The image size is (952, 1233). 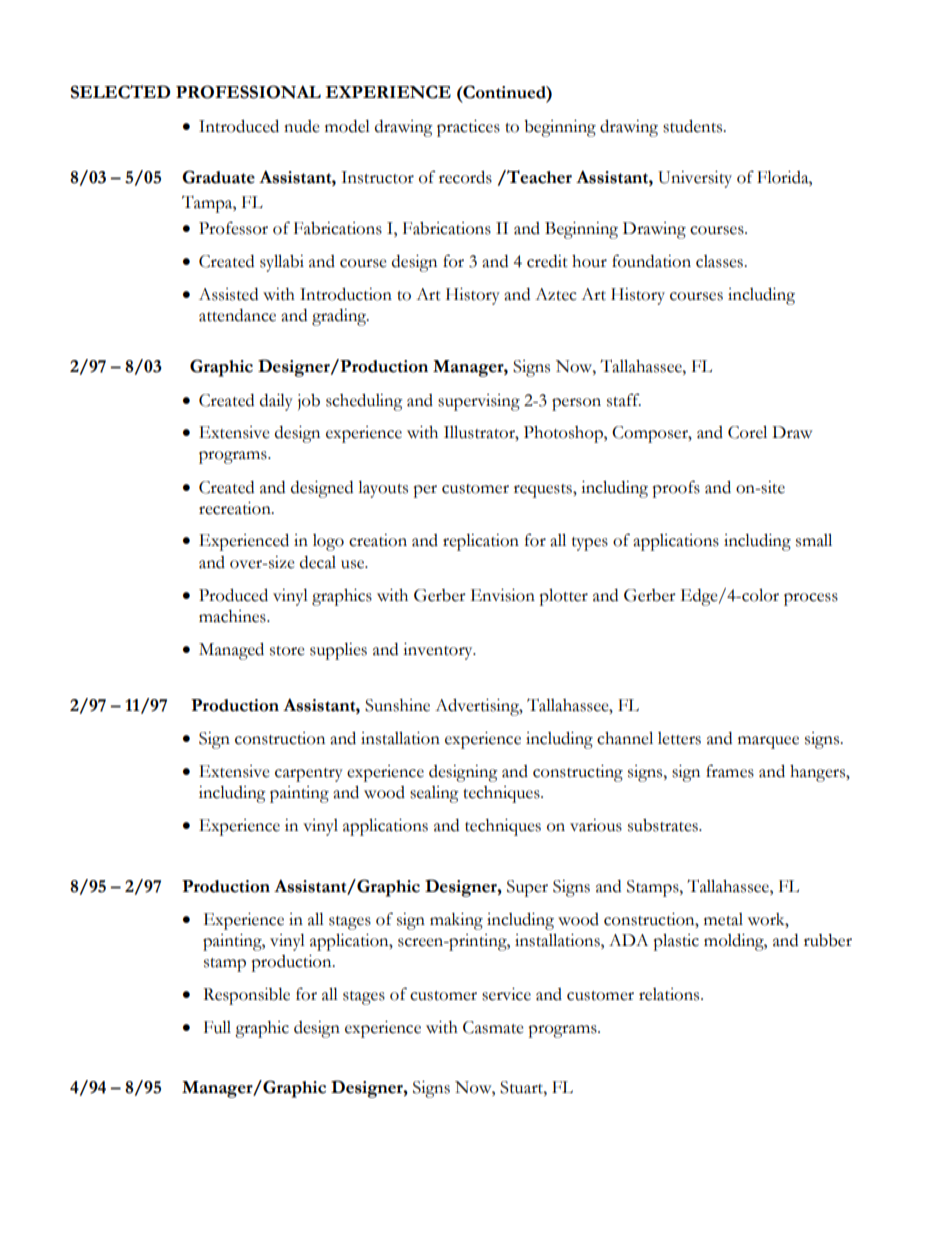 I want to click on Managed, so click(x=231, y=651).
